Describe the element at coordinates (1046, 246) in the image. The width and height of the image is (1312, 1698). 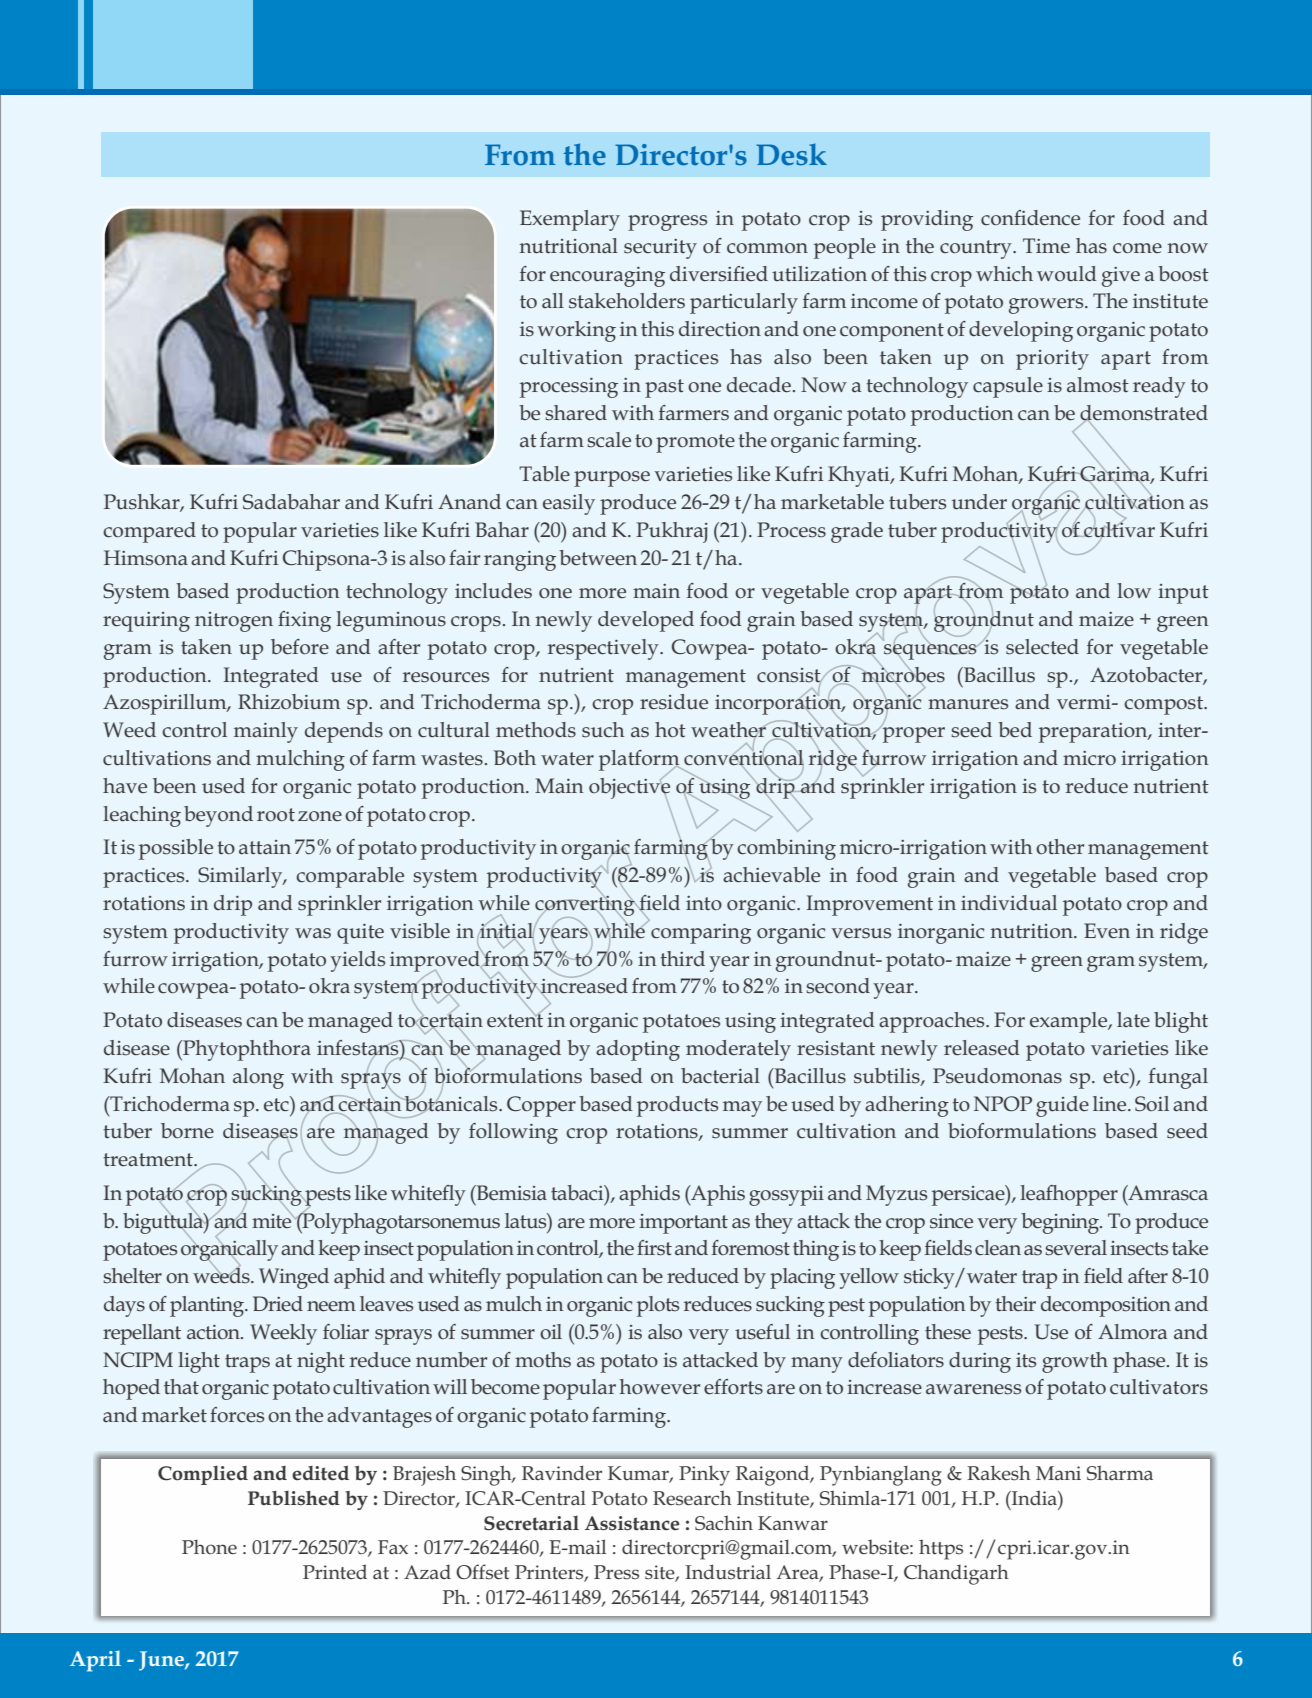
I see `Time` at that location.
